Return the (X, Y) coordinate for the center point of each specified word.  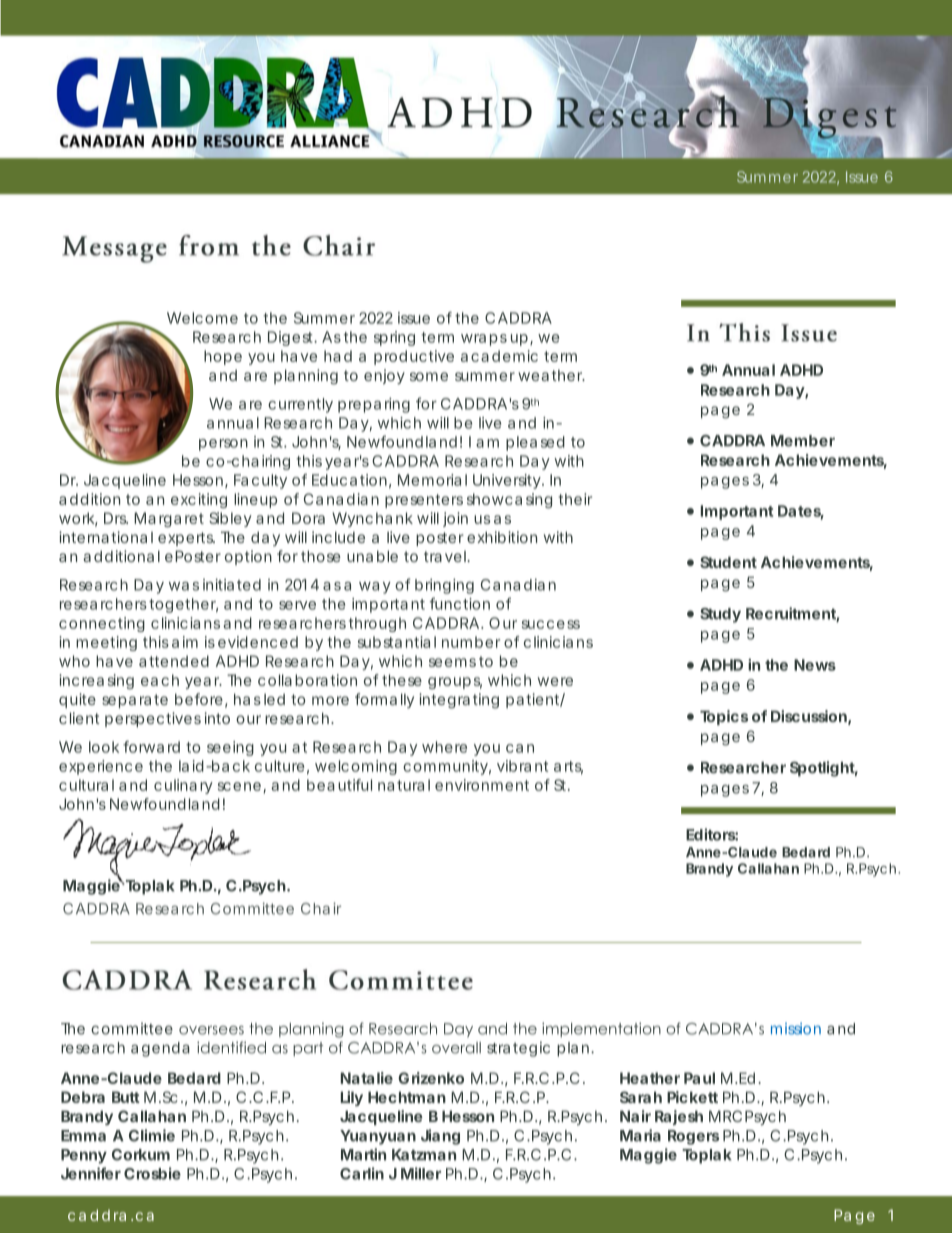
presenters (424, 501)
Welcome (202, 318)
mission (796, 1029)
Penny (84, 1156)
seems (452, 662)
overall (456, 1048)
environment (482, 785)
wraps (484, 340)
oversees (211, 1030)
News (815, 665)
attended (174, 661)
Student (728, 562)
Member (803, 441)
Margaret (169, 519)
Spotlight (824, 769)
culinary (183, 786)
